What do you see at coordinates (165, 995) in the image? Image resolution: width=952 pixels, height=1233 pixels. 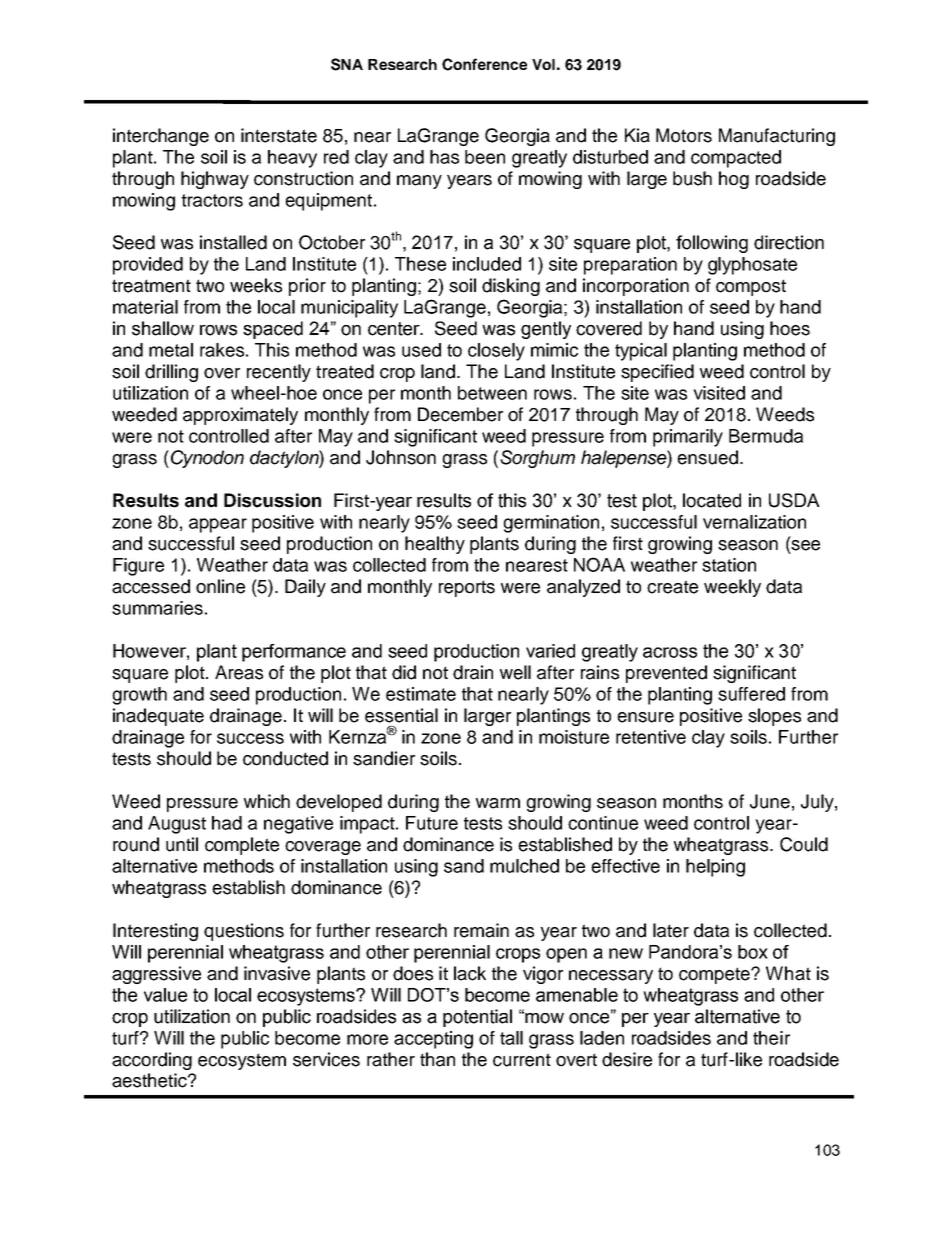 I see `value` at bounding box center [165, 995].
